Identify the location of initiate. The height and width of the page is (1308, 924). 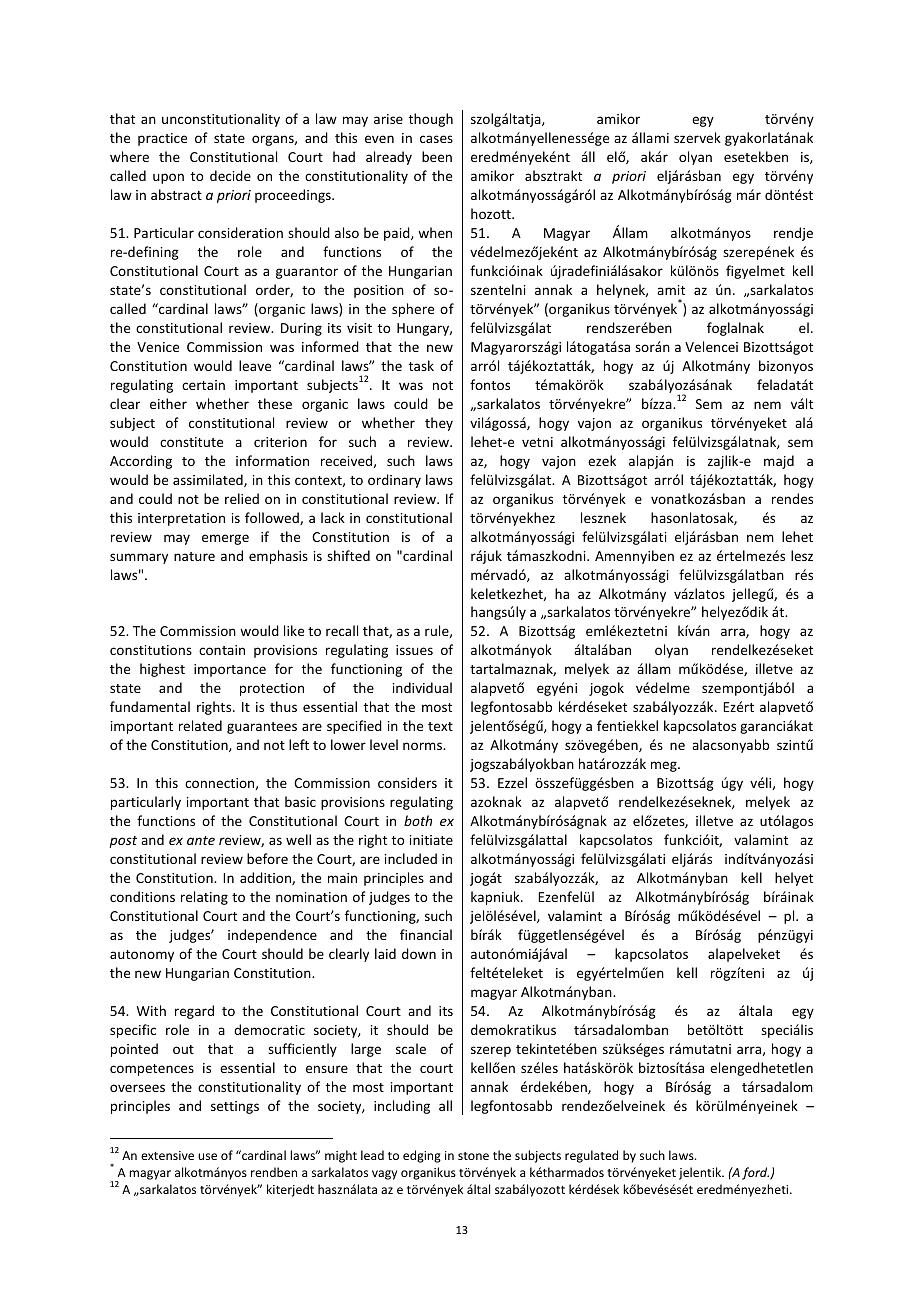
(431, 840).
